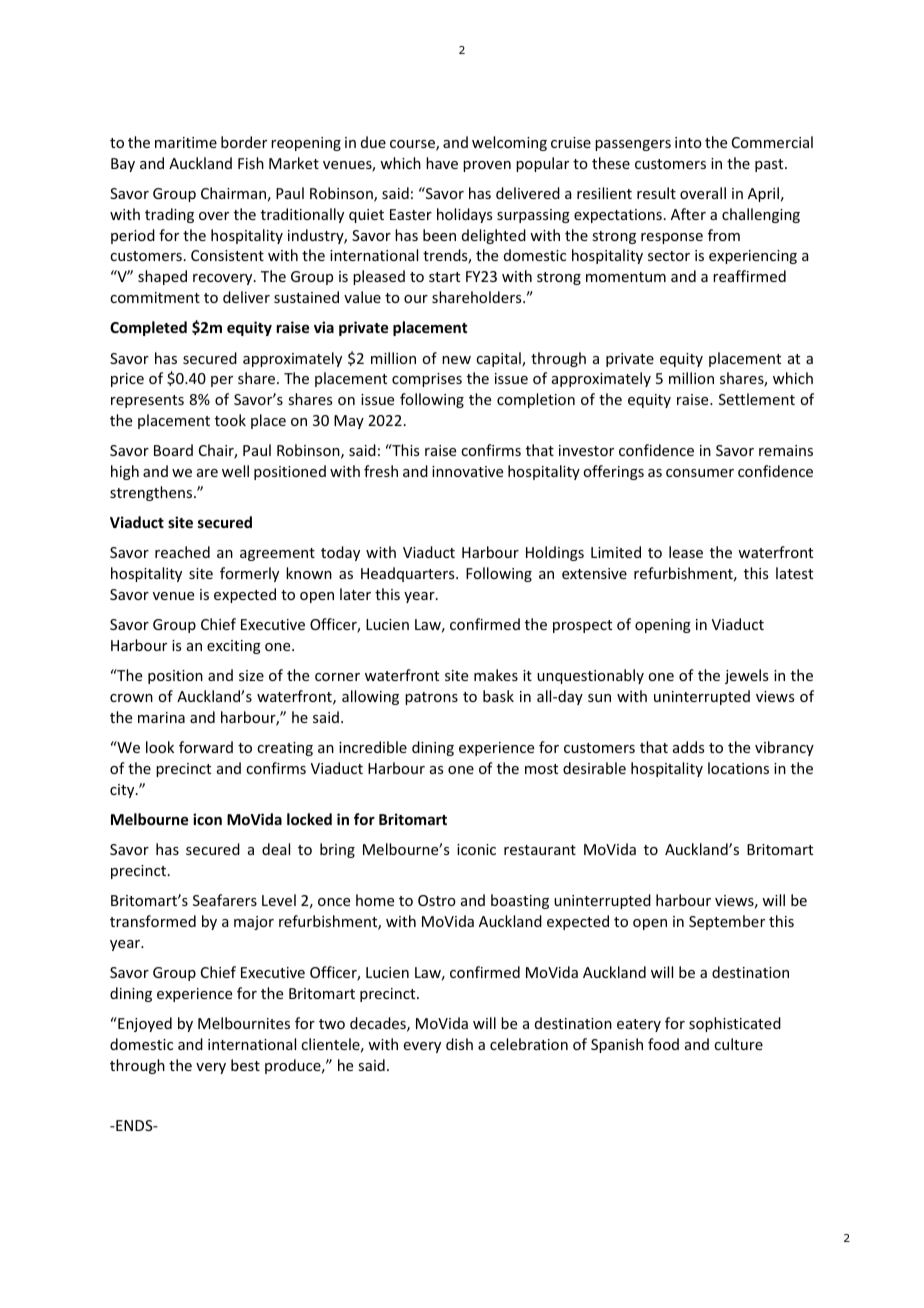  Describe the element at coordinates (442, 163) in the screenshot. I see `have` at that location.
